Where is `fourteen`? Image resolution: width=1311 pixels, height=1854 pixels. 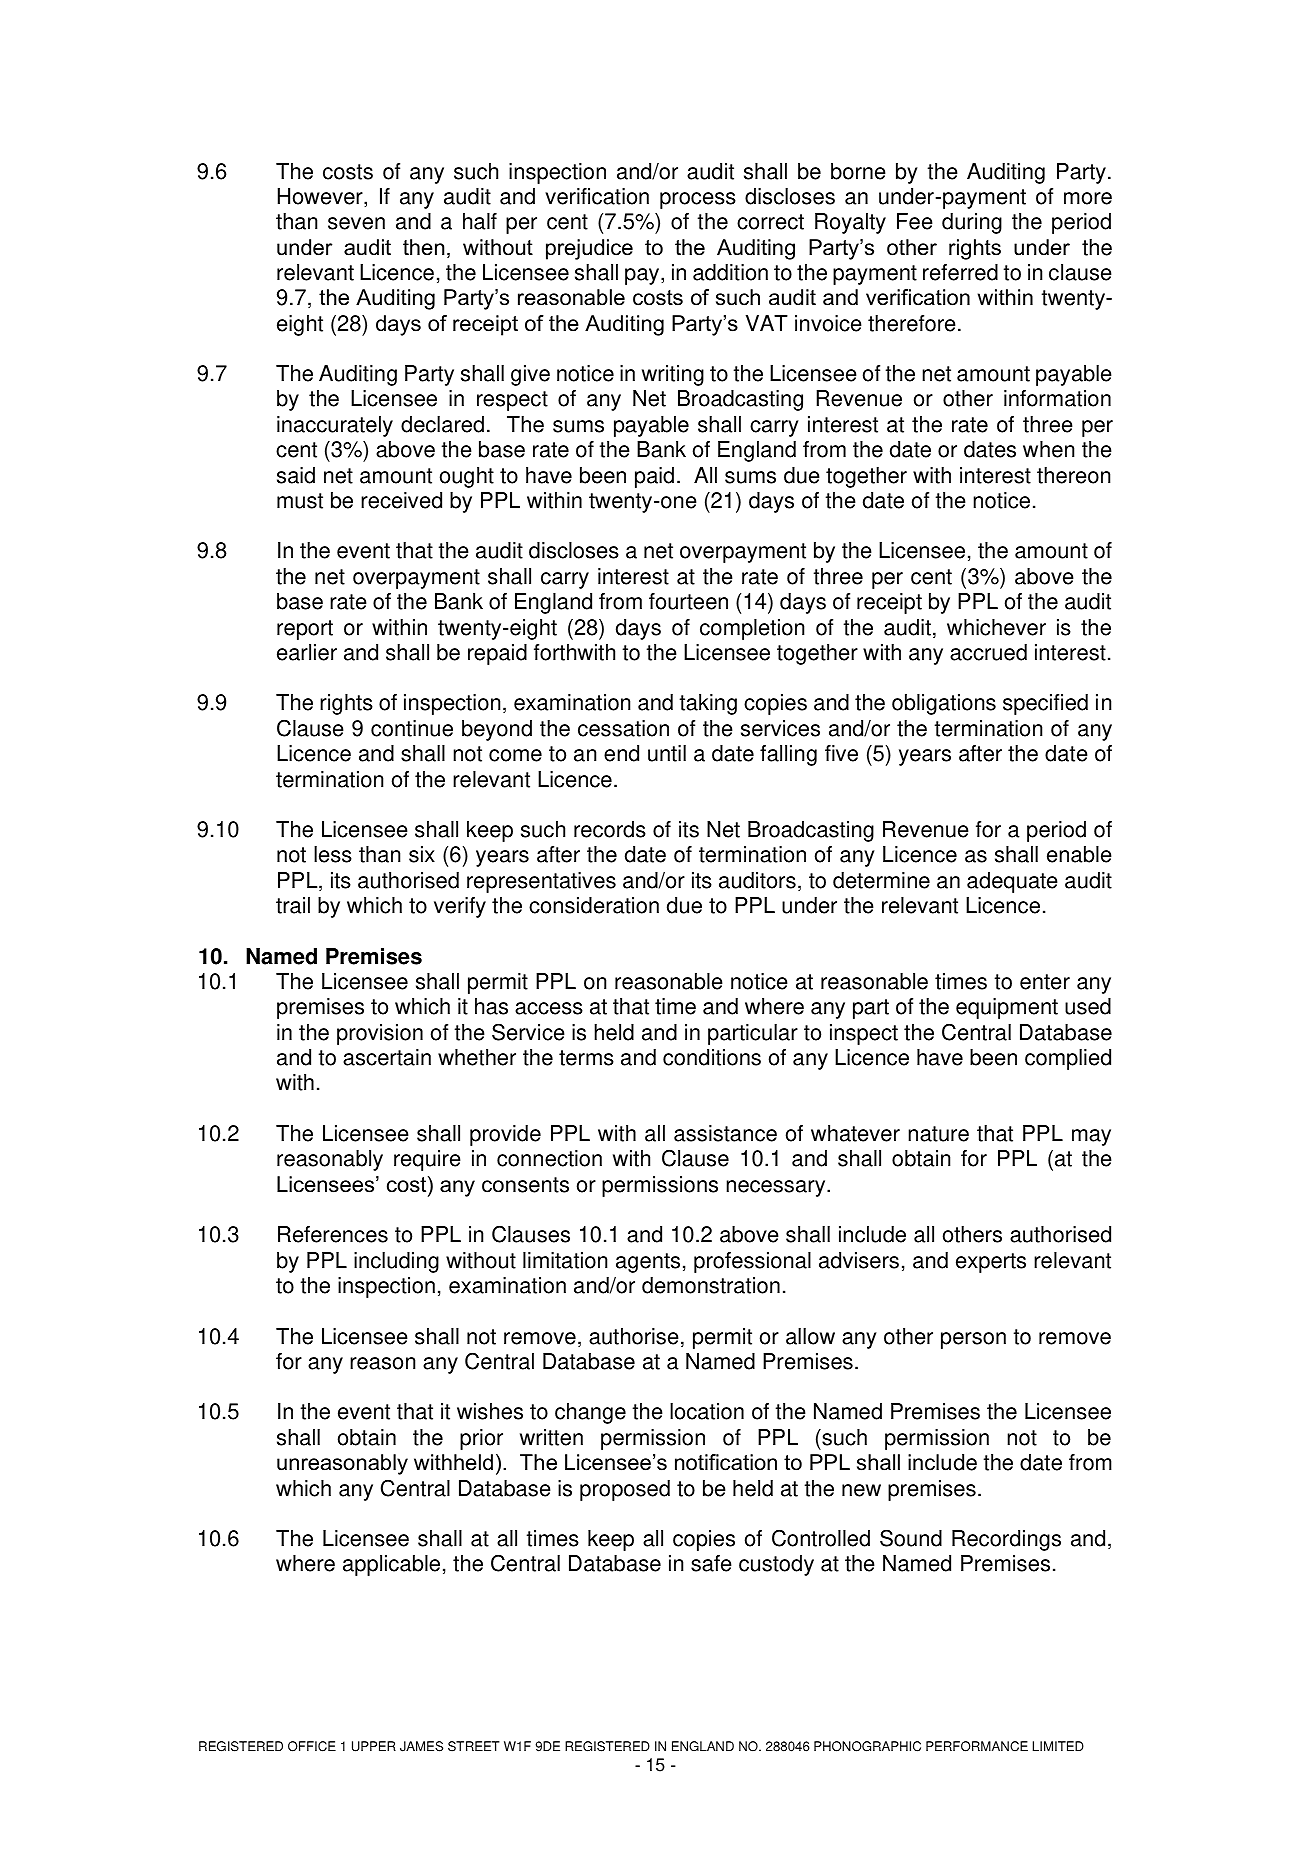 fourteen is located at coordinates (688, 601).
